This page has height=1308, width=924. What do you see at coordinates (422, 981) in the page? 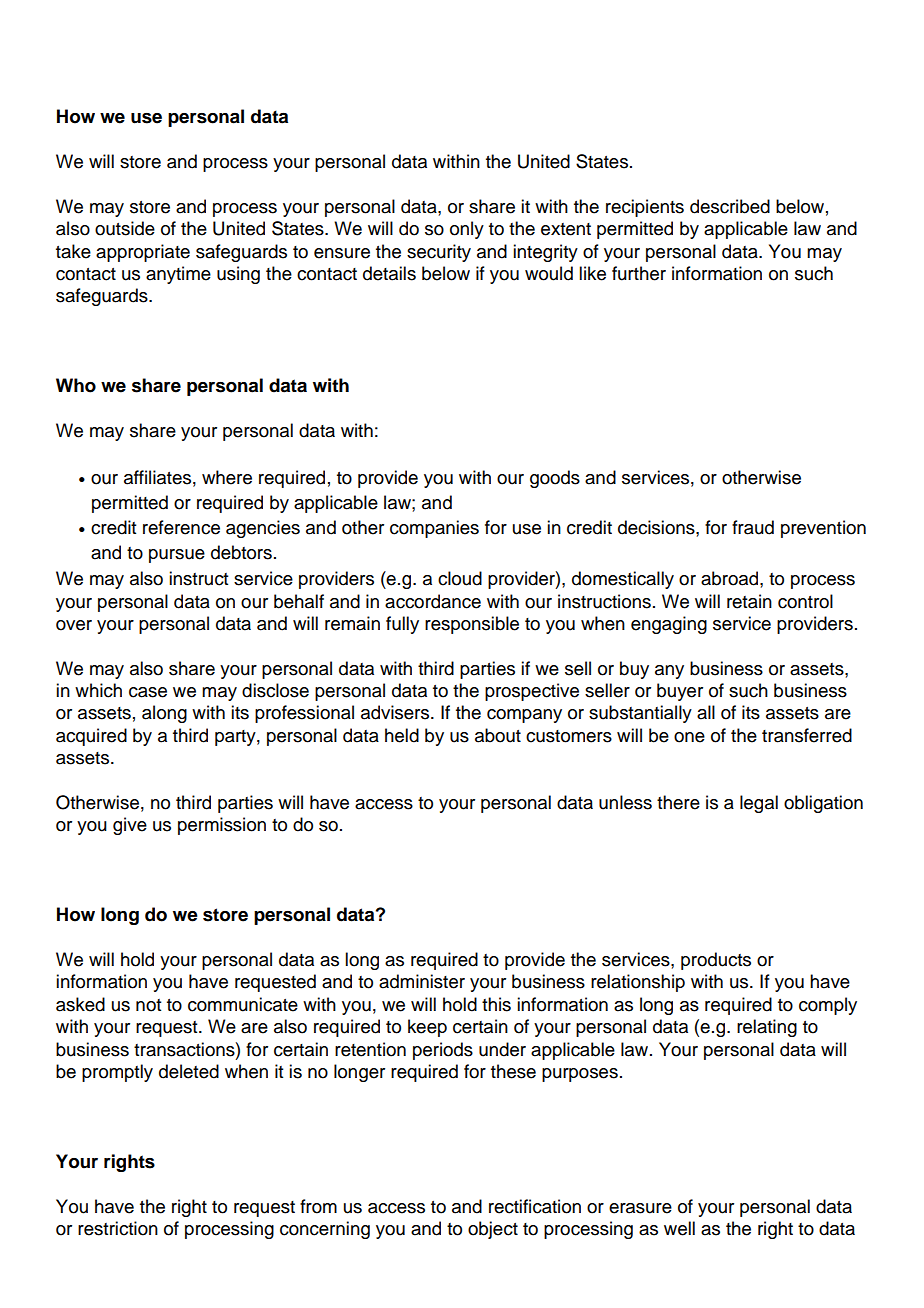
I see `administer` at bounding box center [422, 981].
